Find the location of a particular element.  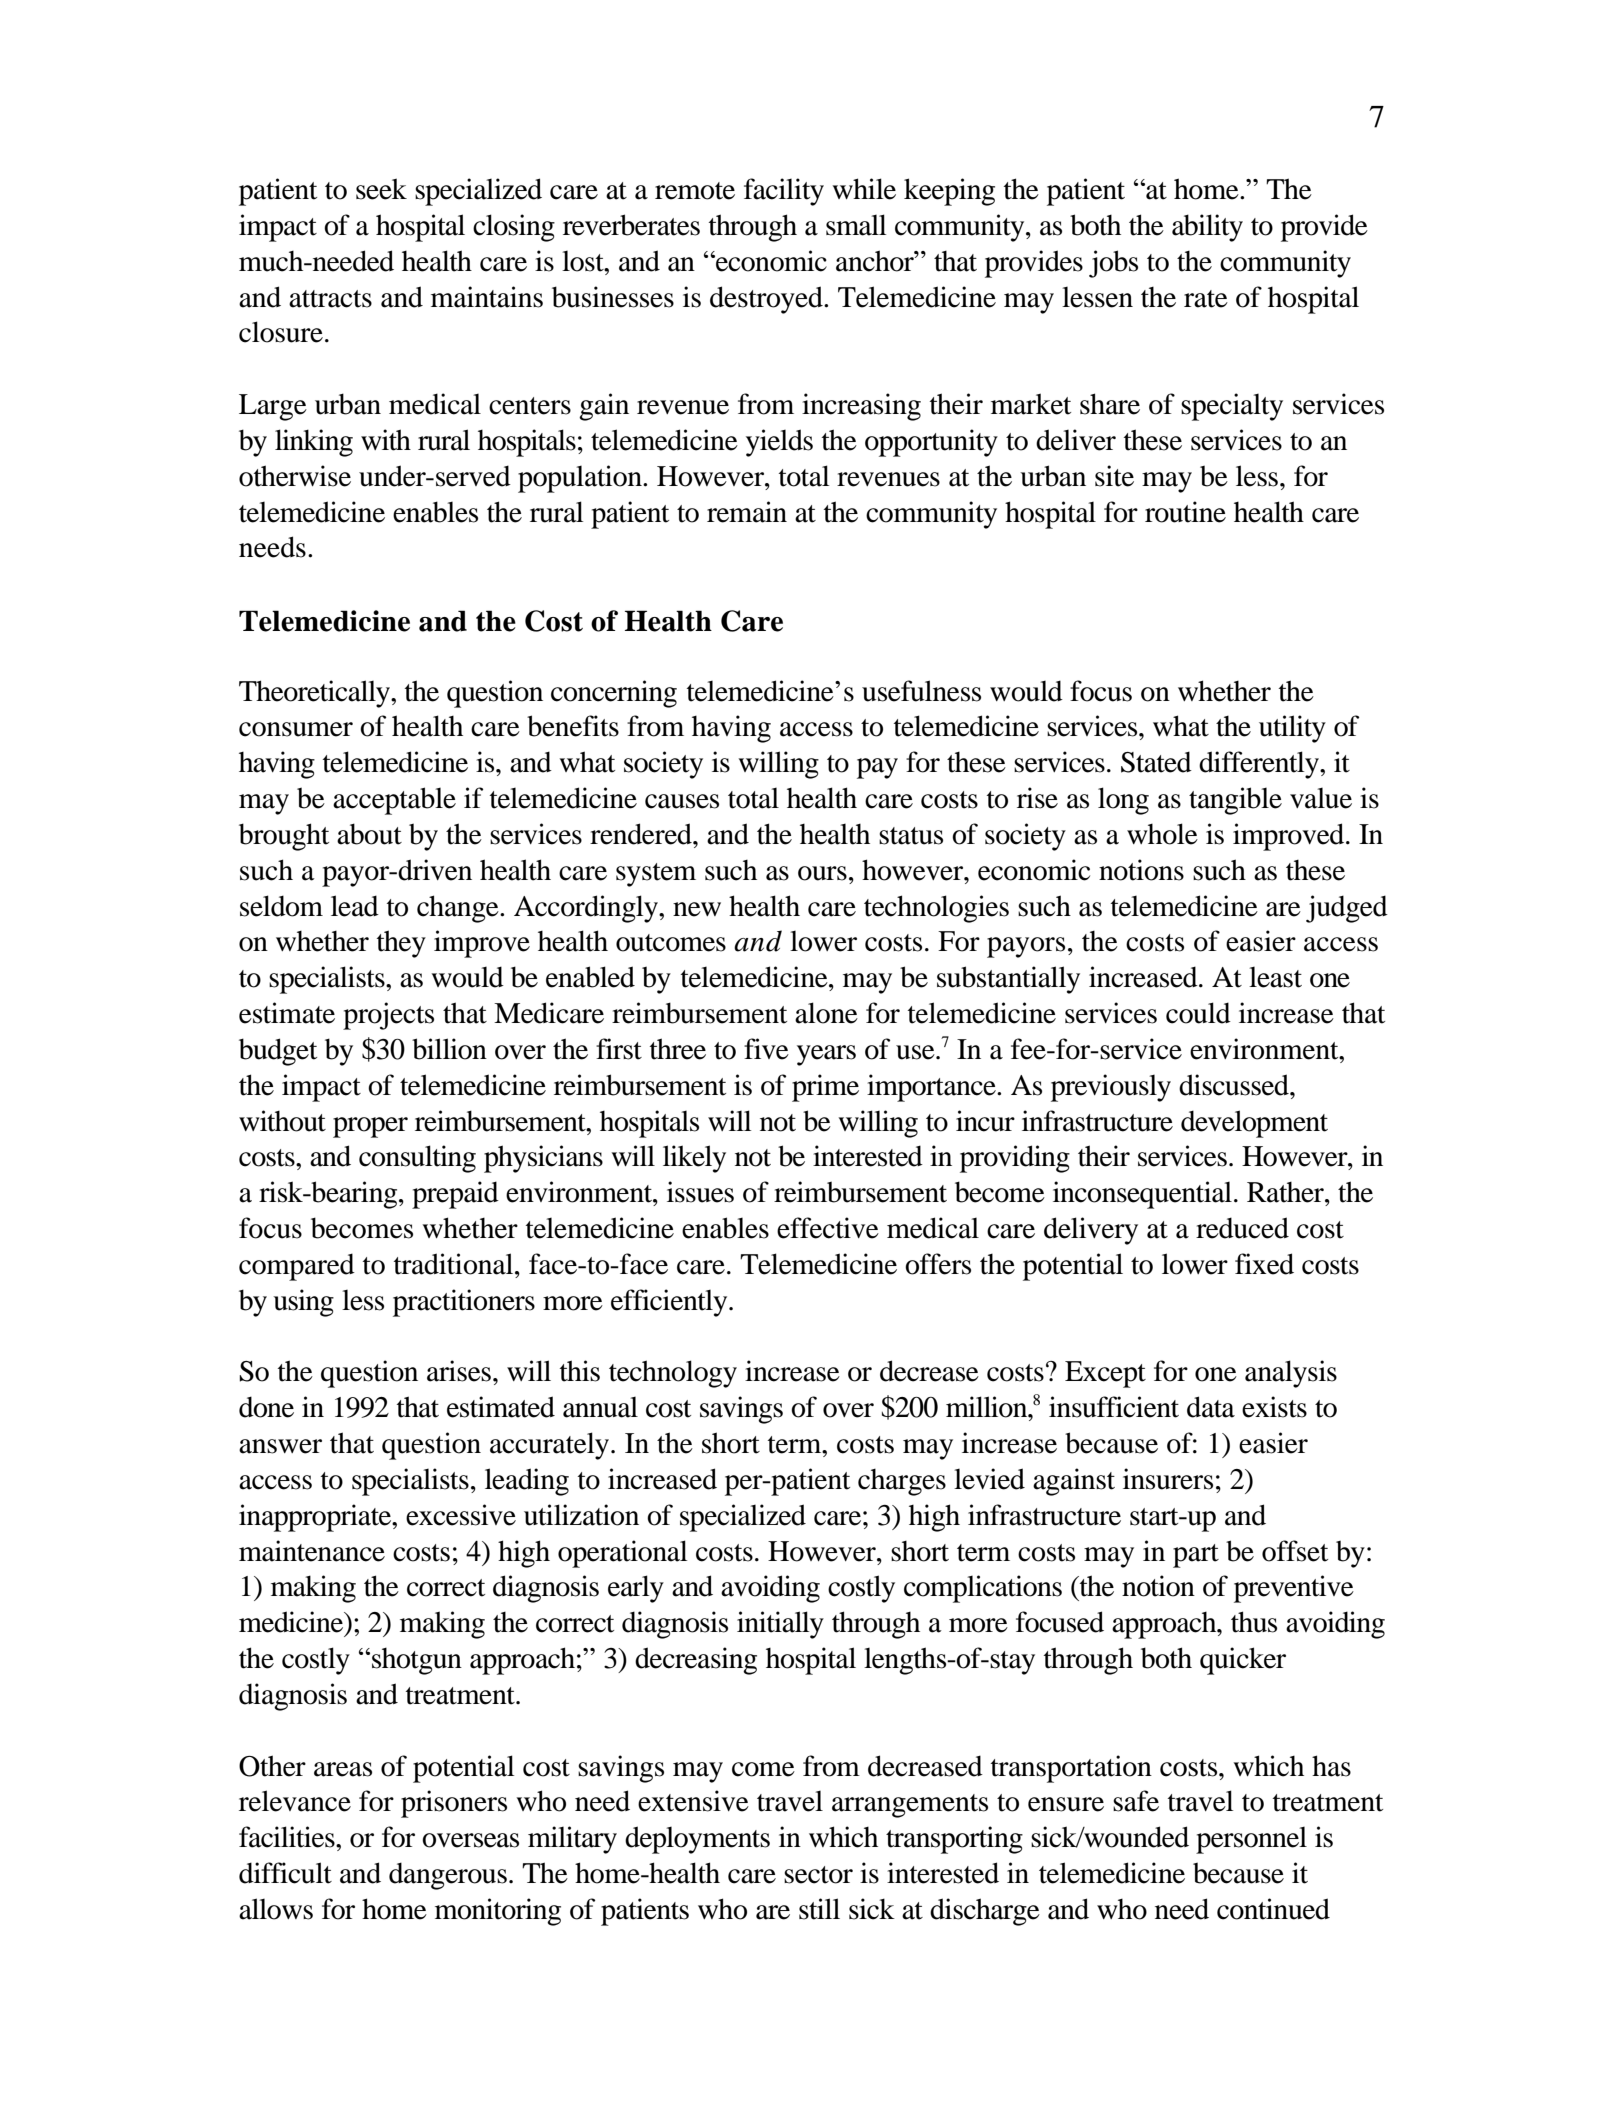

ability is located at coordinates (1207, 228).
